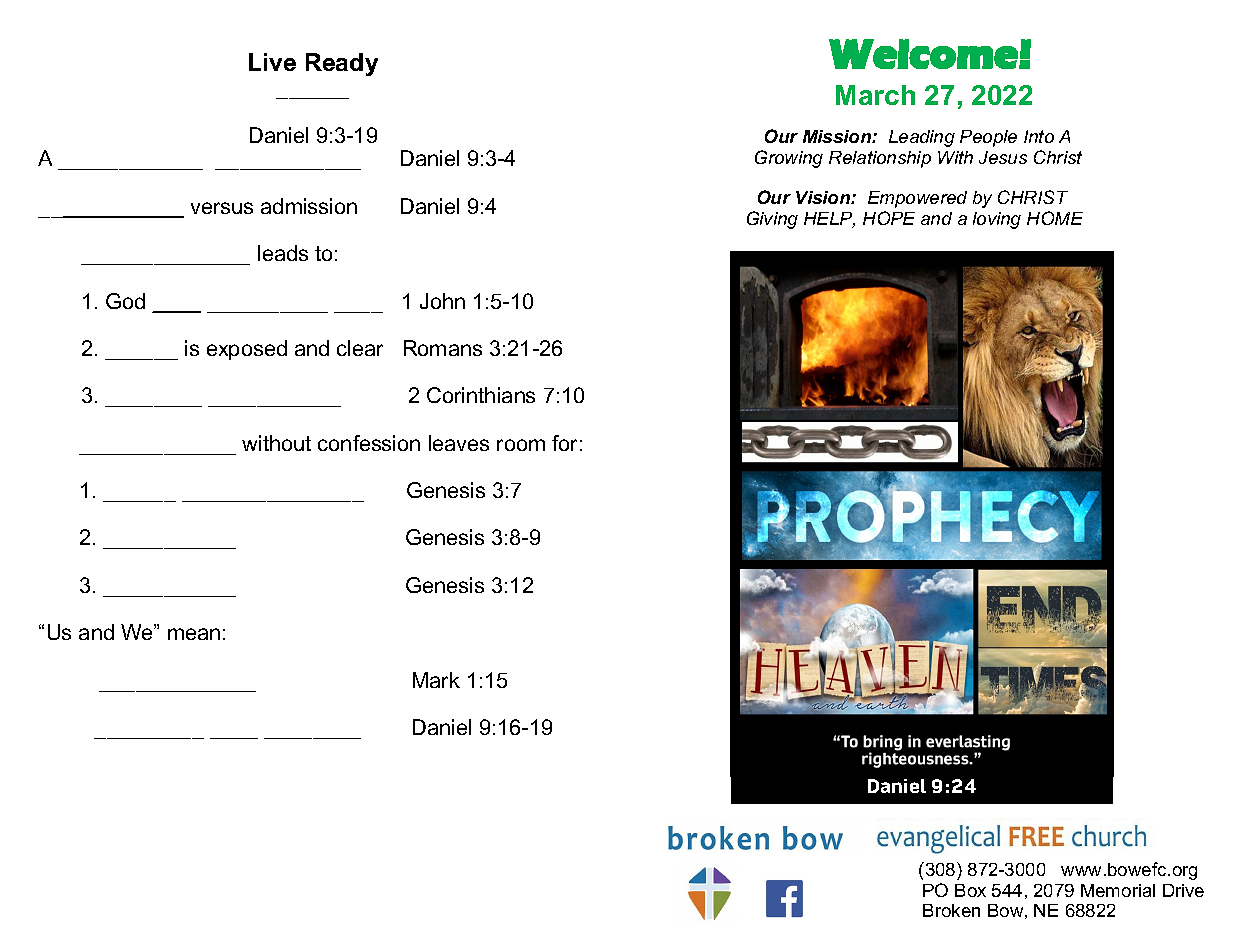  What do you see at coordinates (772, 220) in the screenshot?
I see `Giving` at bounding box center [772, 220].
